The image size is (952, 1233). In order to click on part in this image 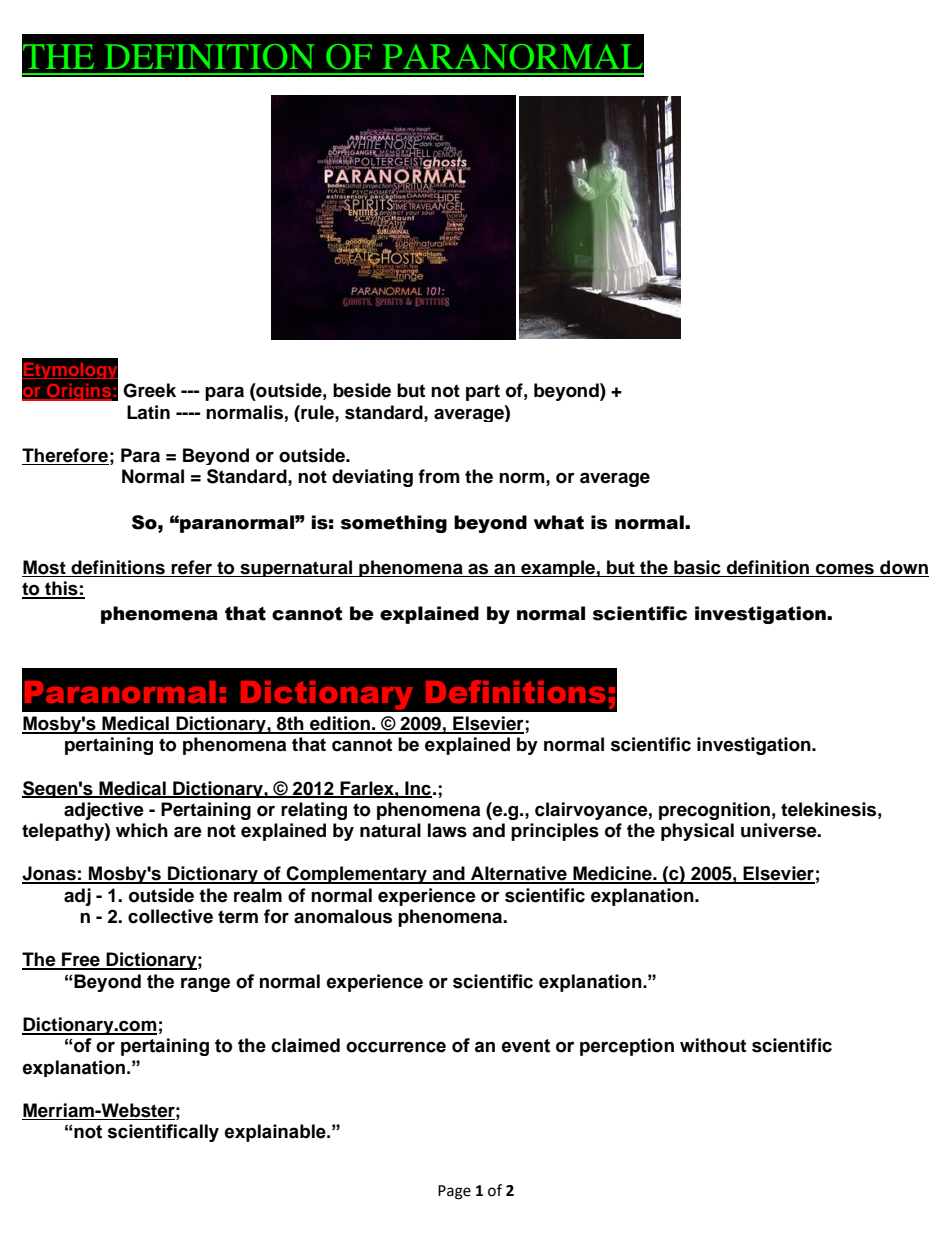, I will do `click(483, 392)`.
